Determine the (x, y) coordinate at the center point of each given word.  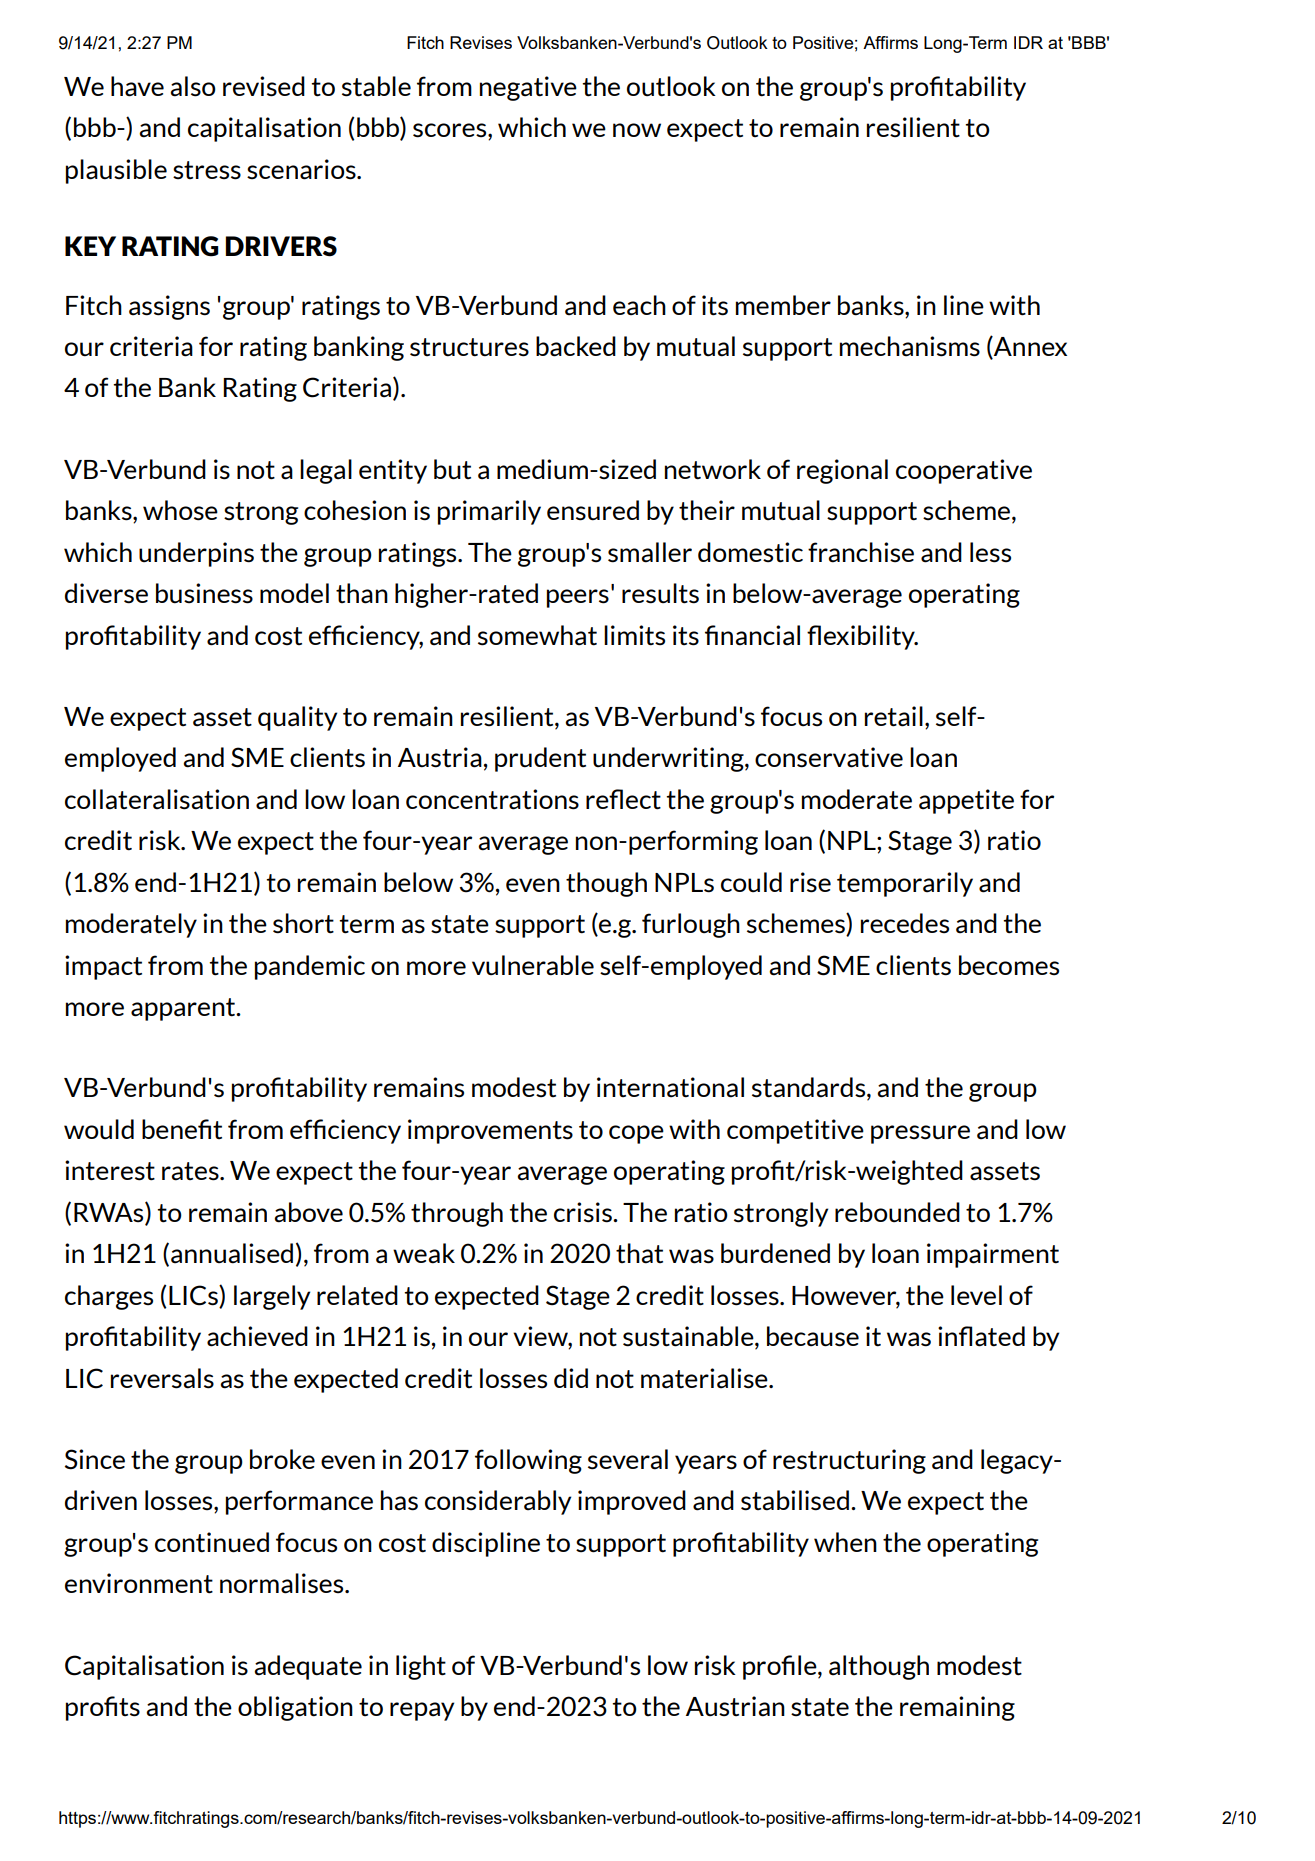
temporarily (905, 884)
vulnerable (533, 965)
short (303, 923)
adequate (308, 1667)
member (783, 305)
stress (207, 170)
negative (528, 88)
